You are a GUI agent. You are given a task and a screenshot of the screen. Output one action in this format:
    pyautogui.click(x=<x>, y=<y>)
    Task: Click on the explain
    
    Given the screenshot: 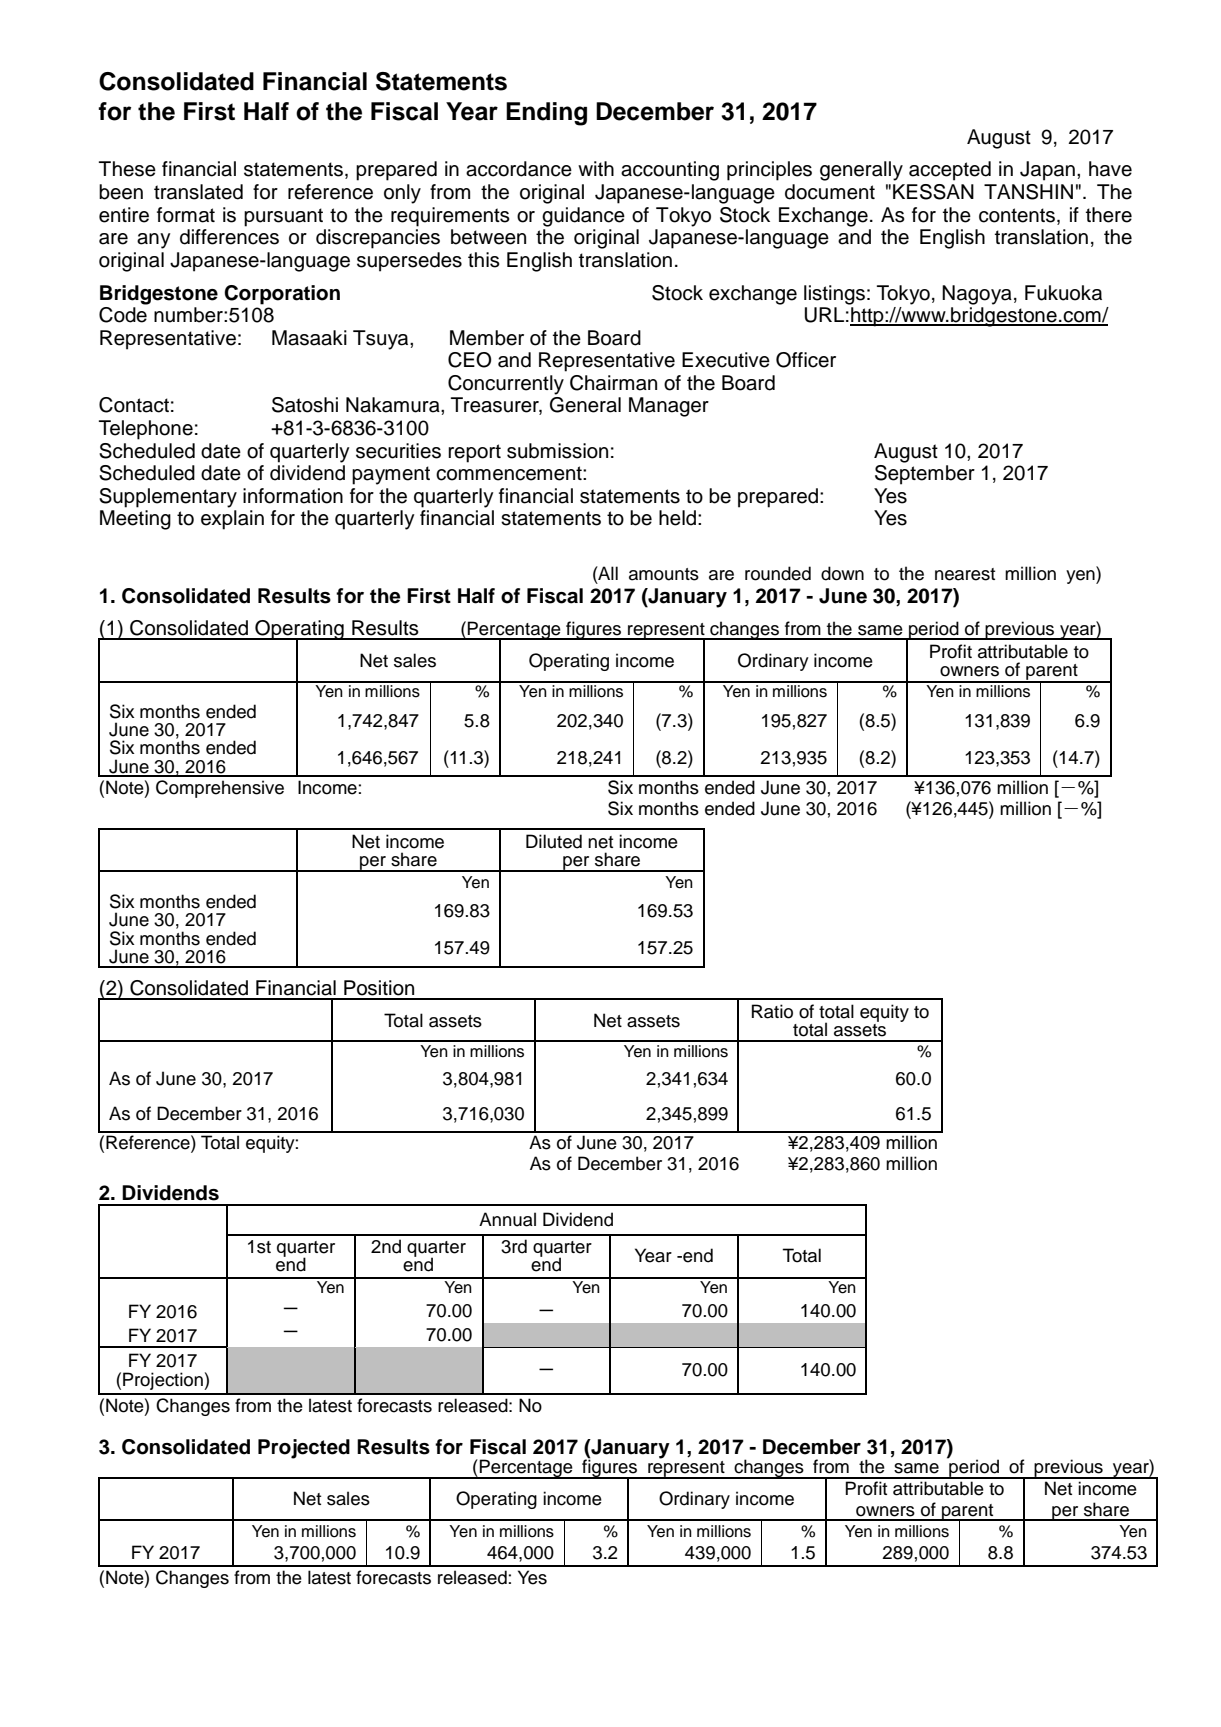 What is the action you would take?
    pyautogui.click(x=232, y=520)
